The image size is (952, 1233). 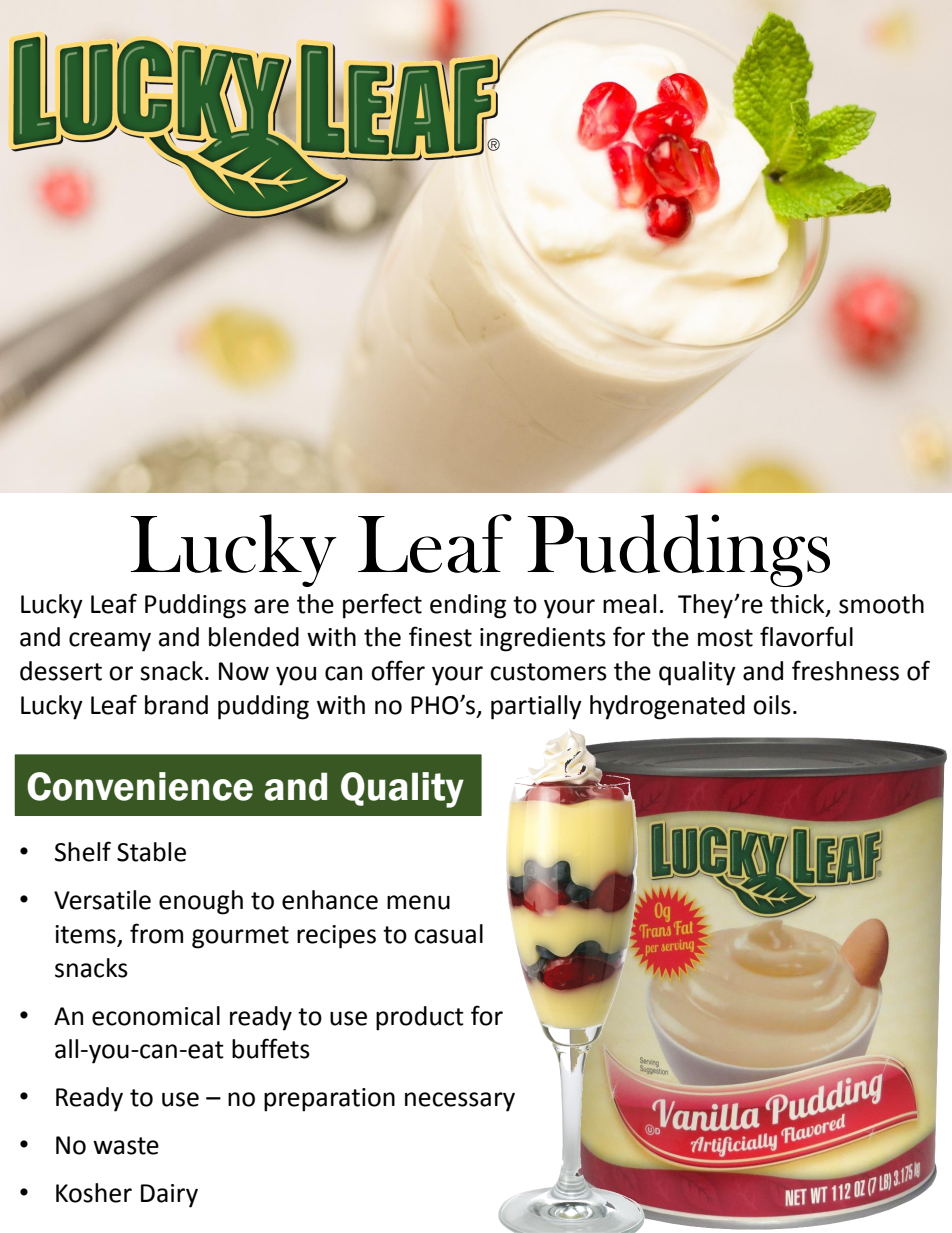 I want to click on preparation, so click(x=329, y=1100).
